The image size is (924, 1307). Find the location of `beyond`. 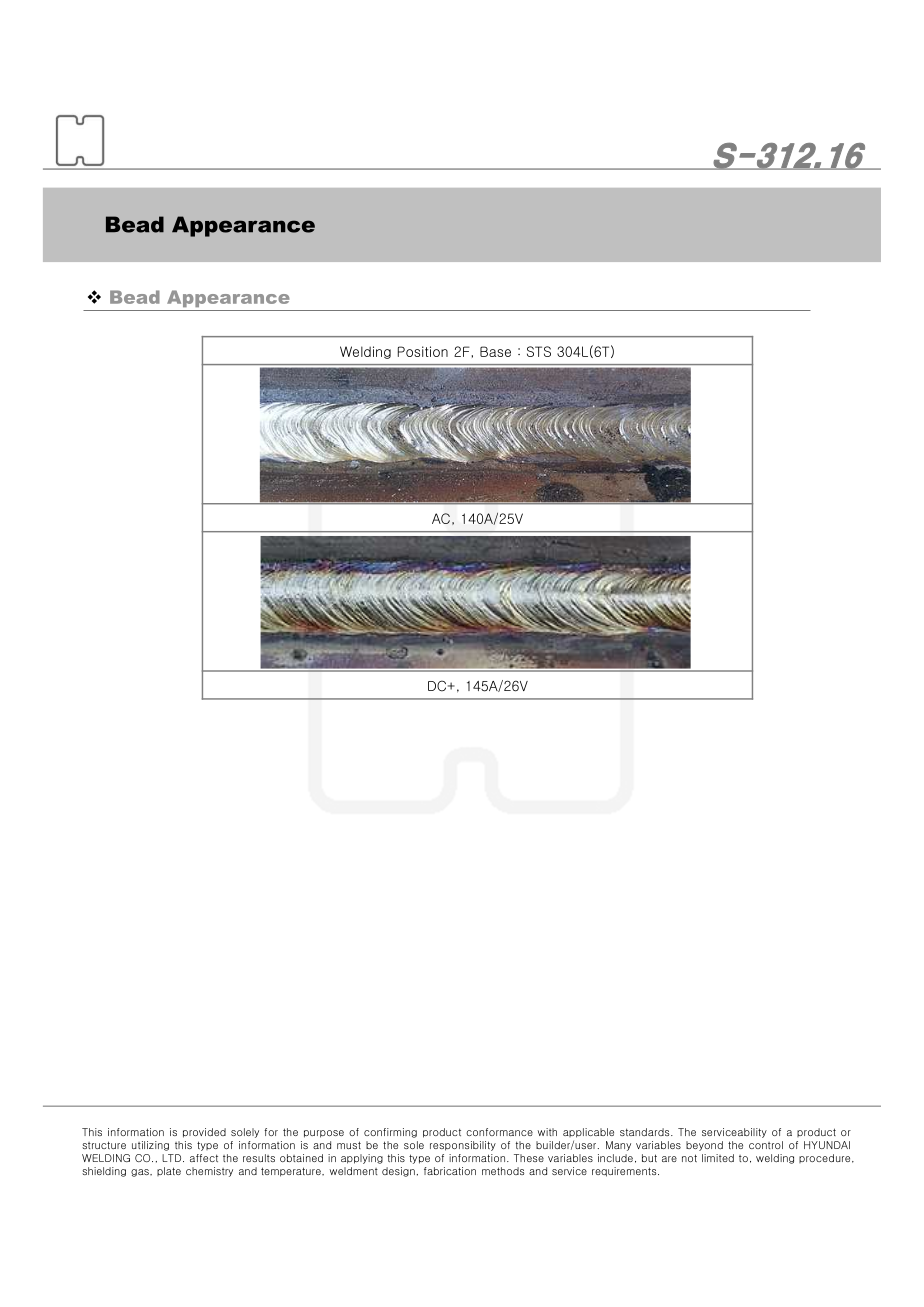

beyond is located at coordinates (704, 1146).
